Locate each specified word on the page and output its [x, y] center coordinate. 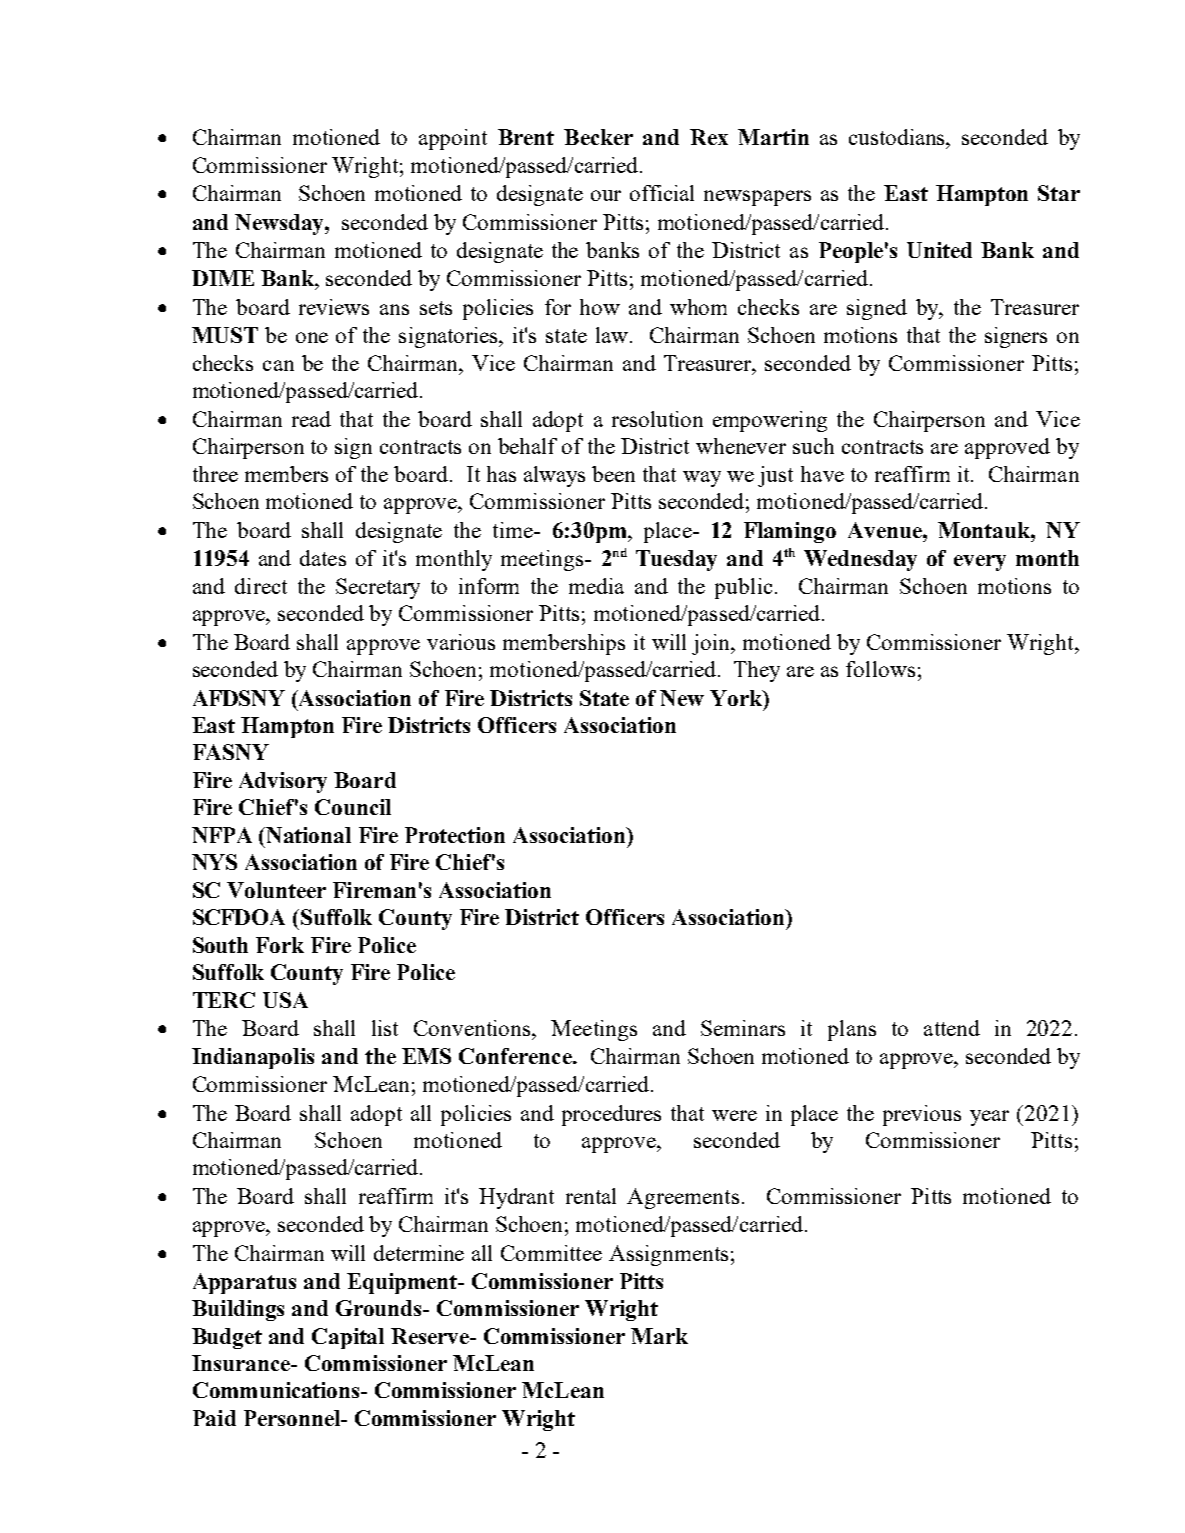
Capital [348, 1338]
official [662, 193]
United [939, 250]
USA [285, 1000]
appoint [453, 139]
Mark [659, 1336]
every [980, 563]
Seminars [743, 1028]
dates [323, 558]
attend [952, 1028]
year [989, 1118]
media [596, 586]
